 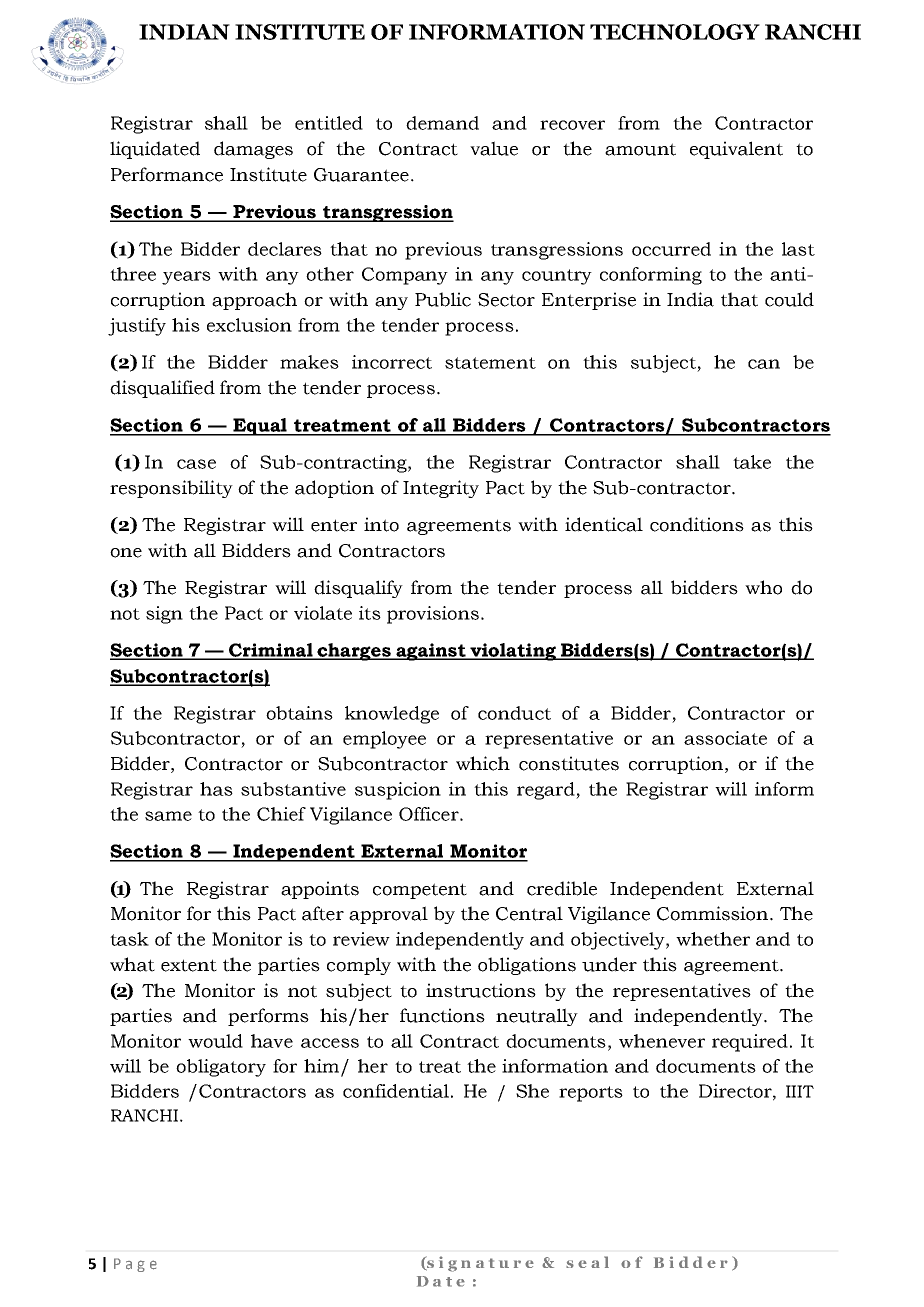 I want to click on exclusion, so click(x=249, y=325).
